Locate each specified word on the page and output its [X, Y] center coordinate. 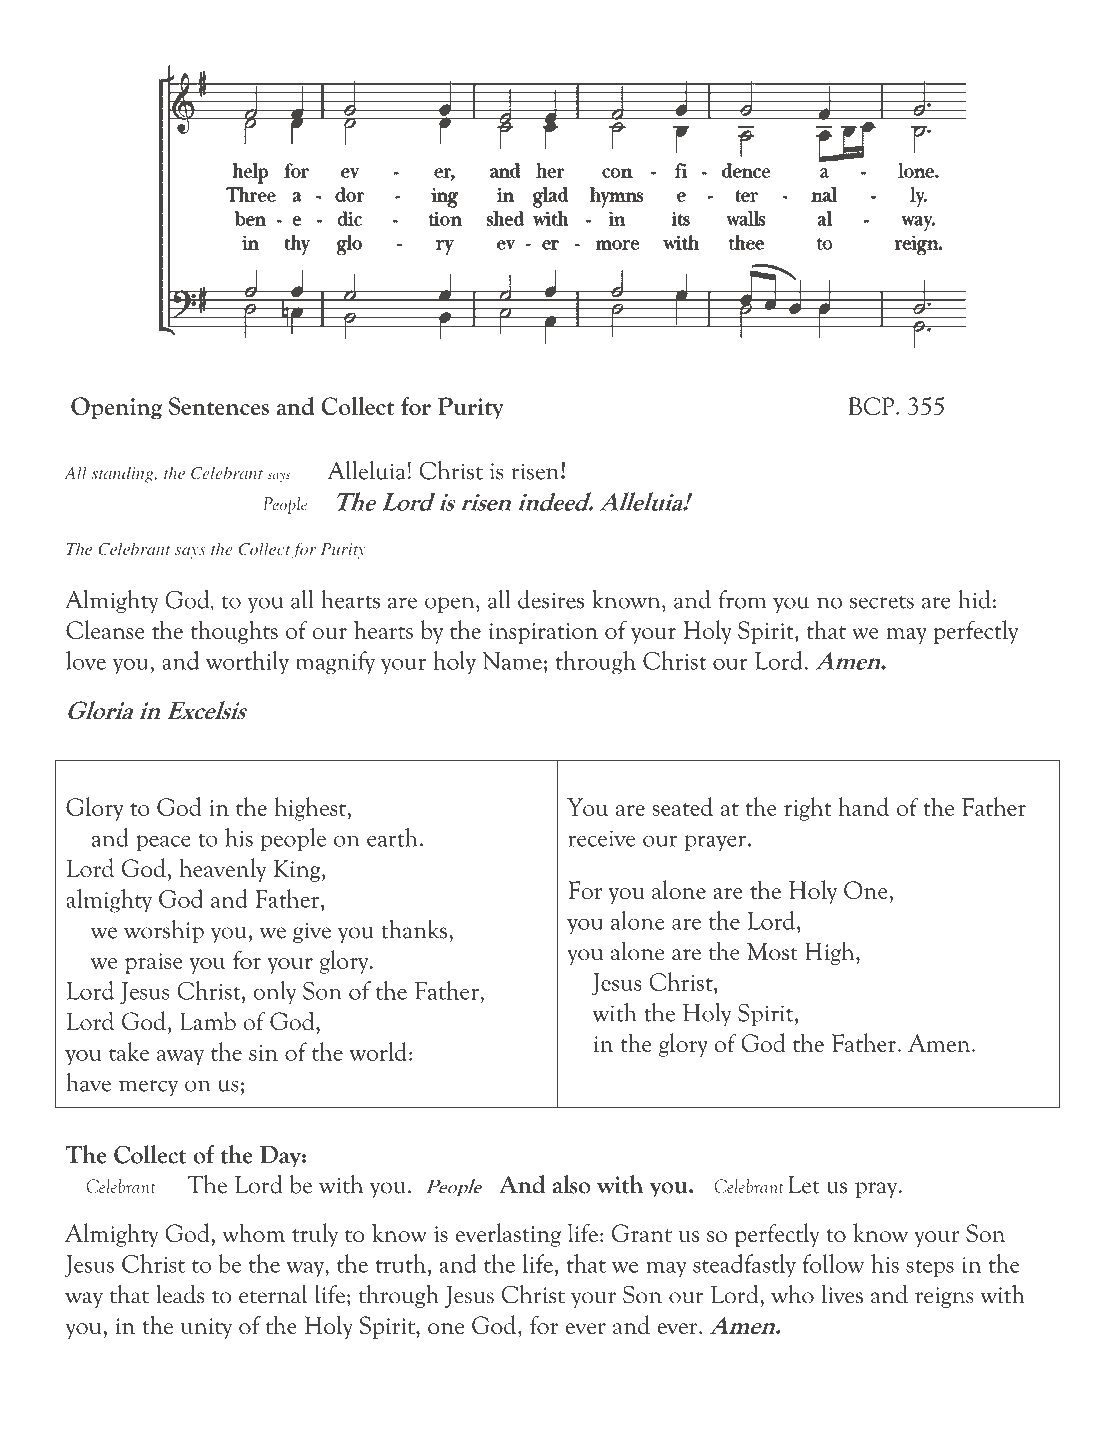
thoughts [234, 632]
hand [863, 806]
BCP [871, 406]
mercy [148, 1088]
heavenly [223, 870]
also [571, 1184]
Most [772, 951]
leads [180, 1294]
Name [512, 661]
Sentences [219, 406]
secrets [882, 602]
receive [601, 838]
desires [551, 599]
